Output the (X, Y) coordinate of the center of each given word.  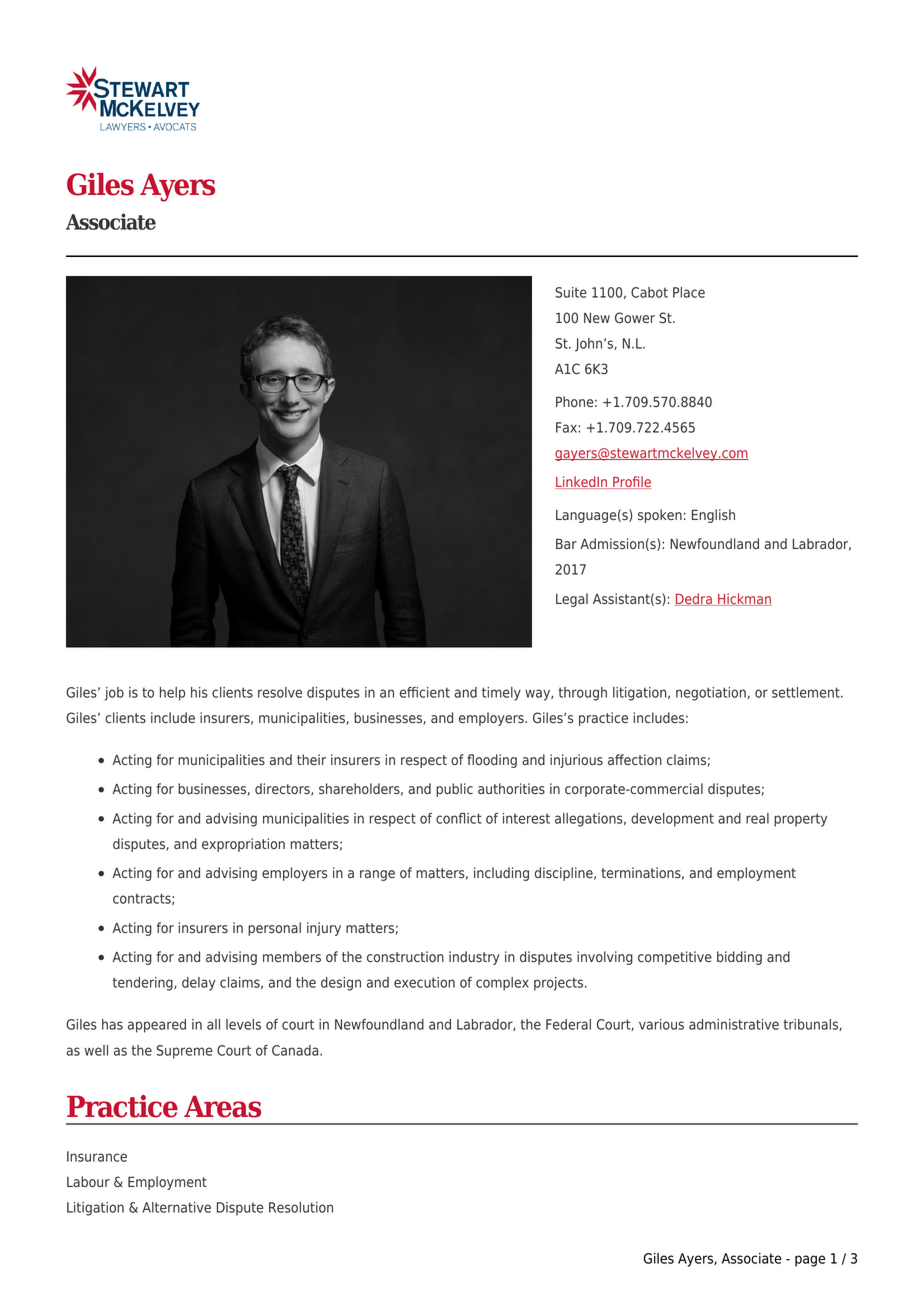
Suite (571, 292)
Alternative (176, 1207)
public (454, 790)
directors (283, 789)
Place (689, 292)
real (757, 818)
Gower (635, 318)
